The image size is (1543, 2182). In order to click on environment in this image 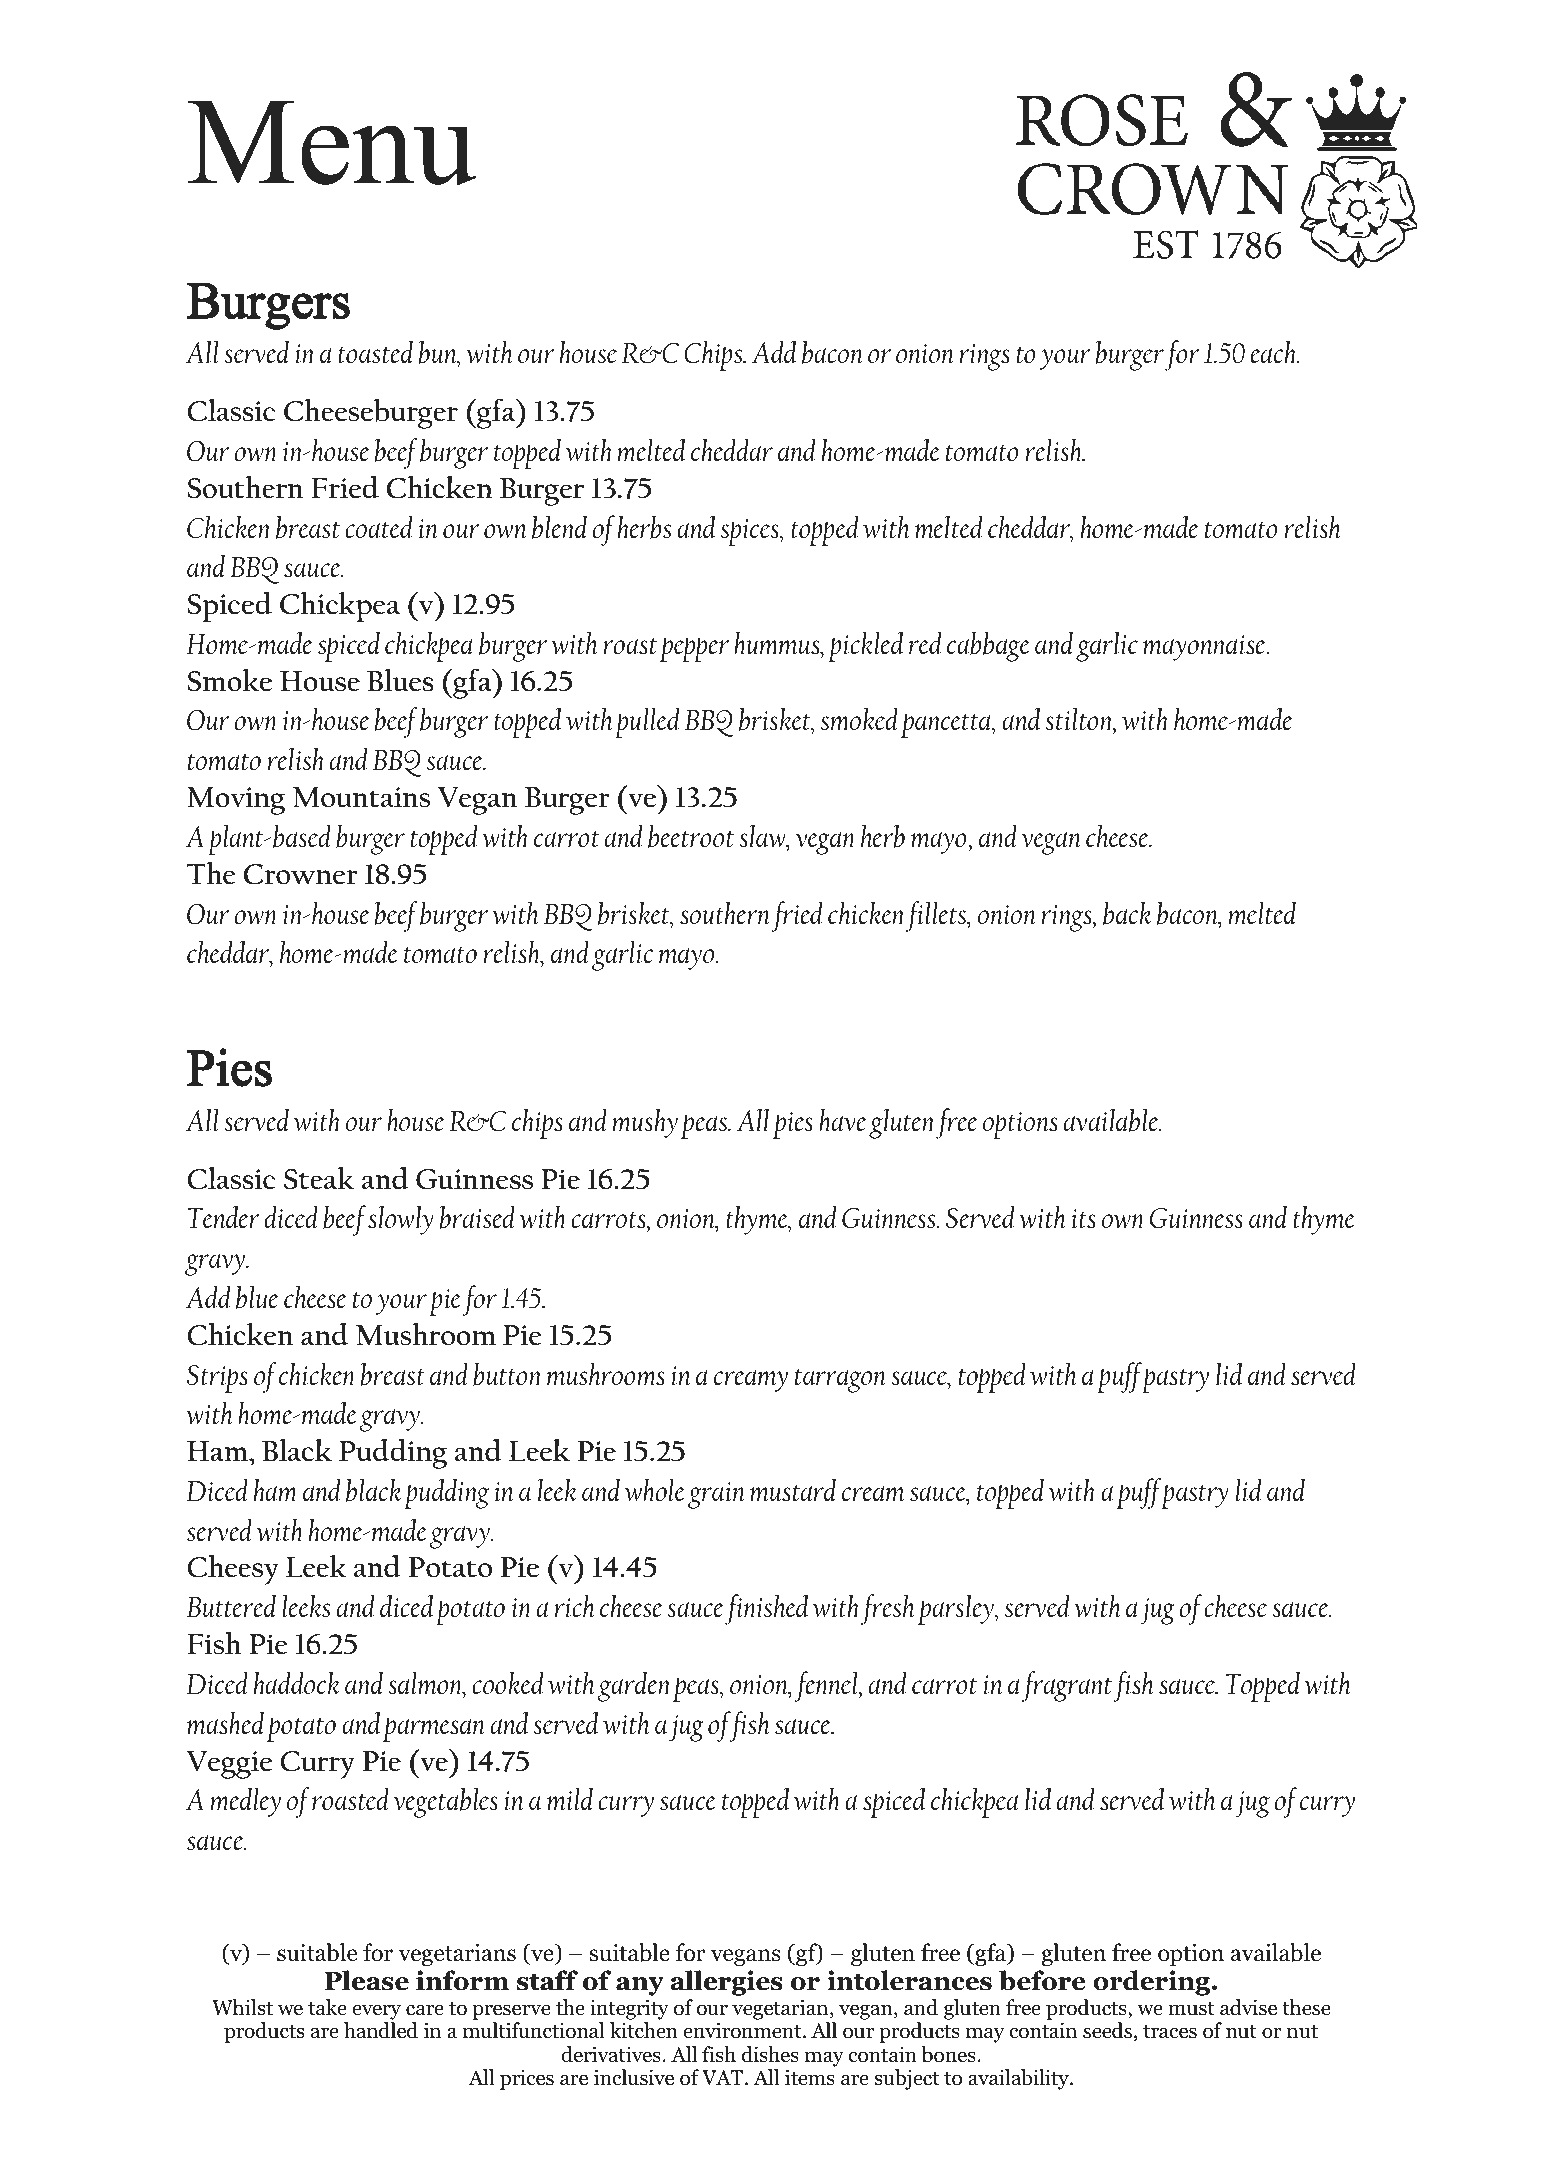, I will do `click(743, 2030)`.
